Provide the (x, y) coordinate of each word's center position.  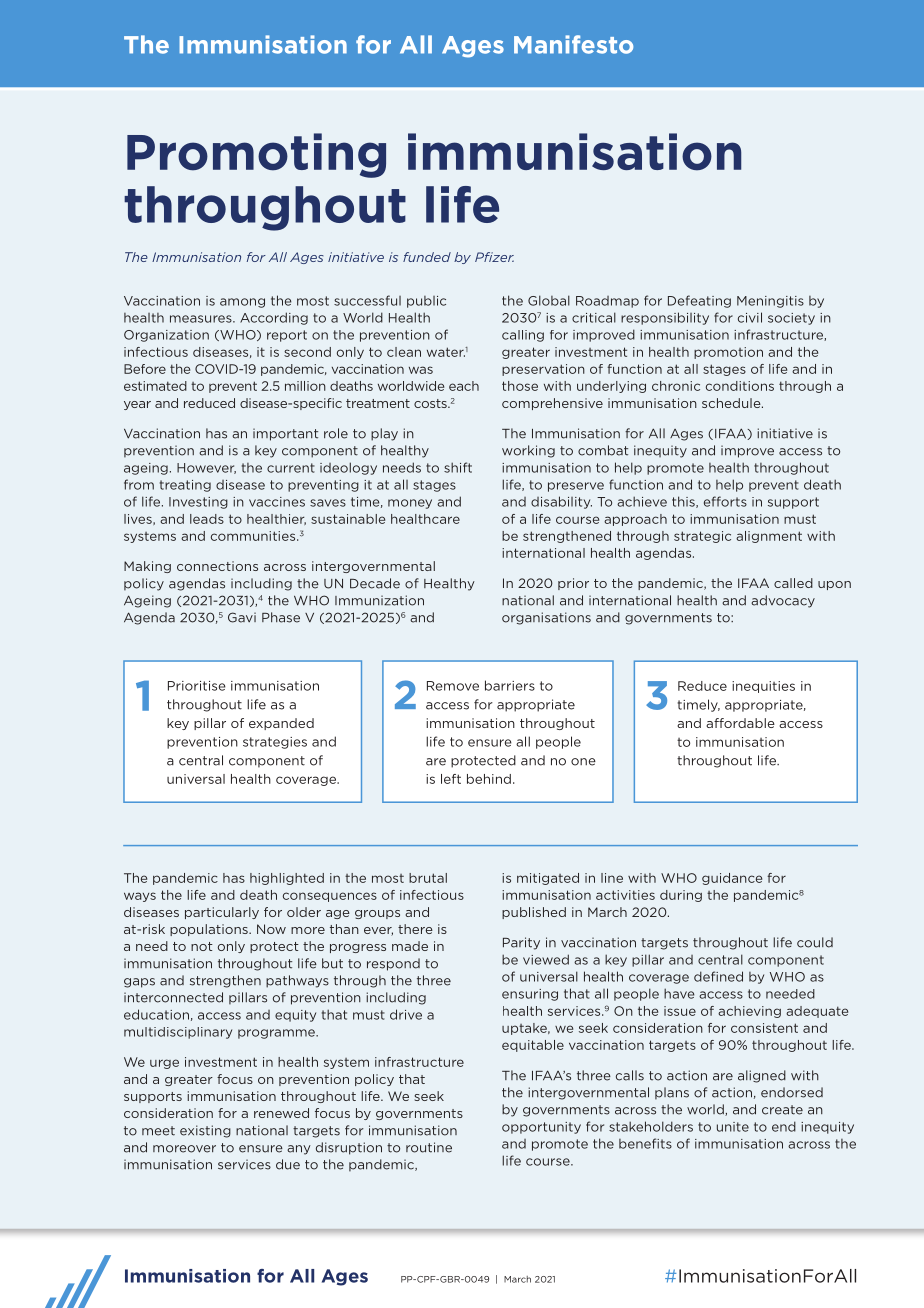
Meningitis (770, 302)
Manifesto (573, 44)
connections (217, 566)
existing (205, 1131)
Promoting (256, 155)
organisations (546, 618)
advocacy (783, 601)
